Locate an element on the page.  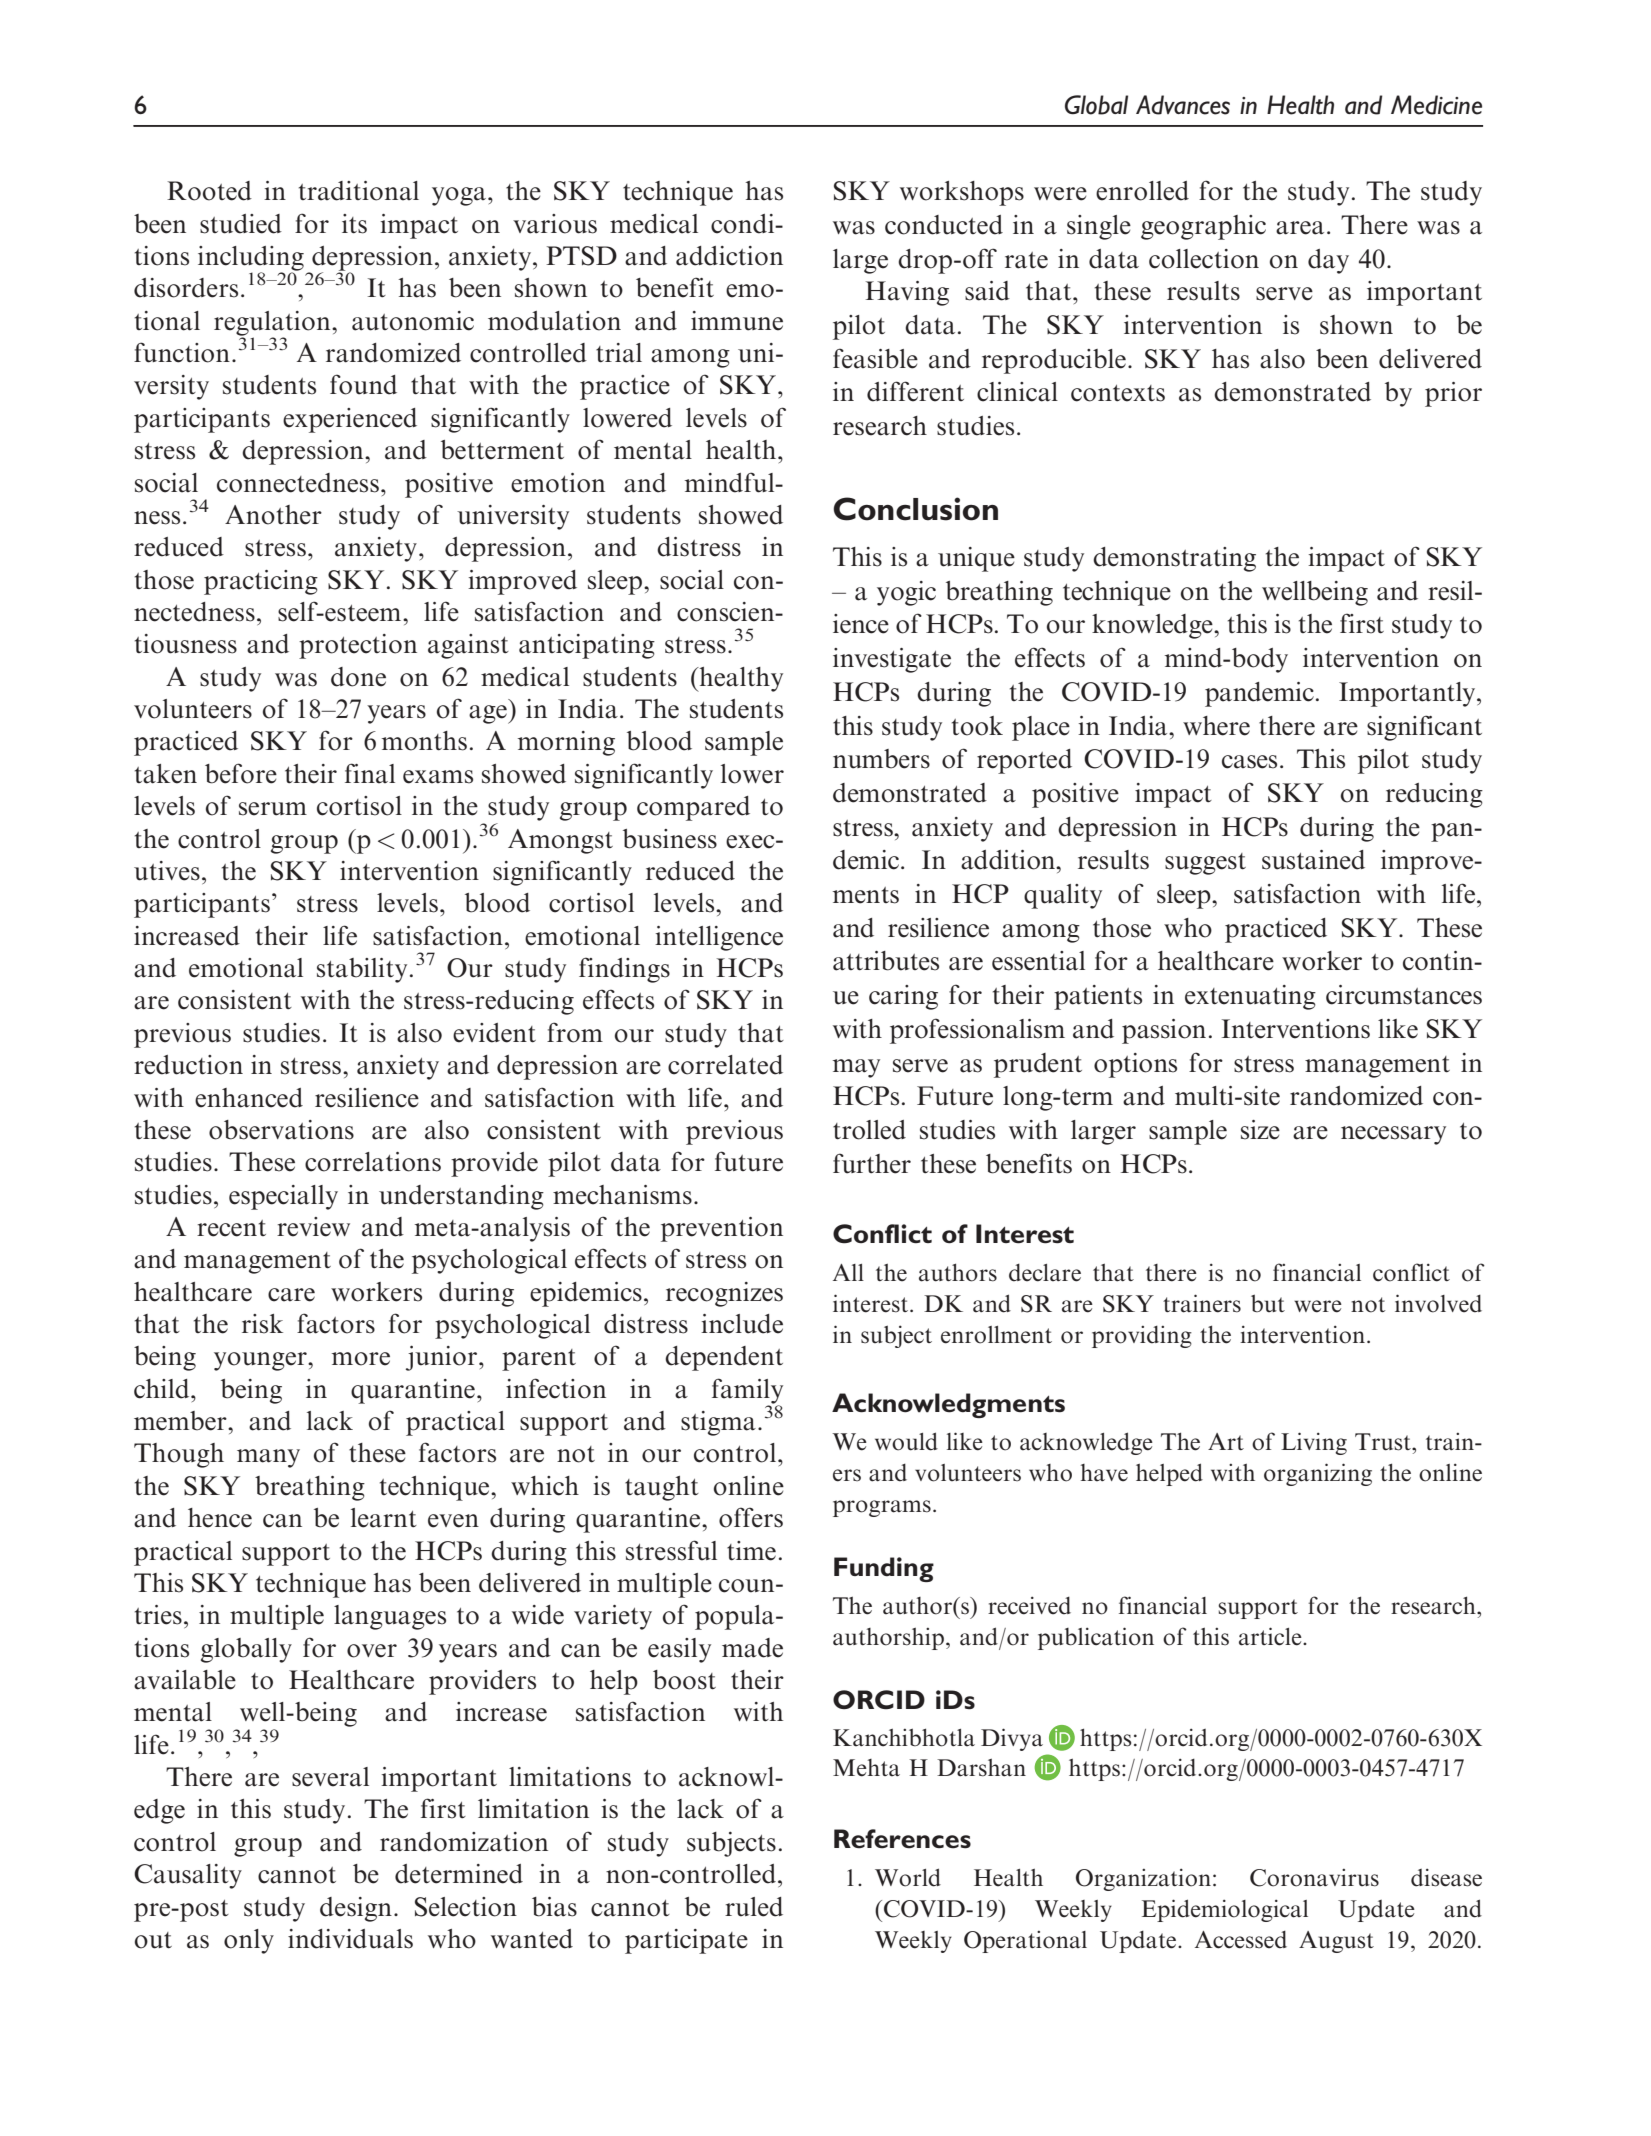
area is located at coordinates (1300, 228).
